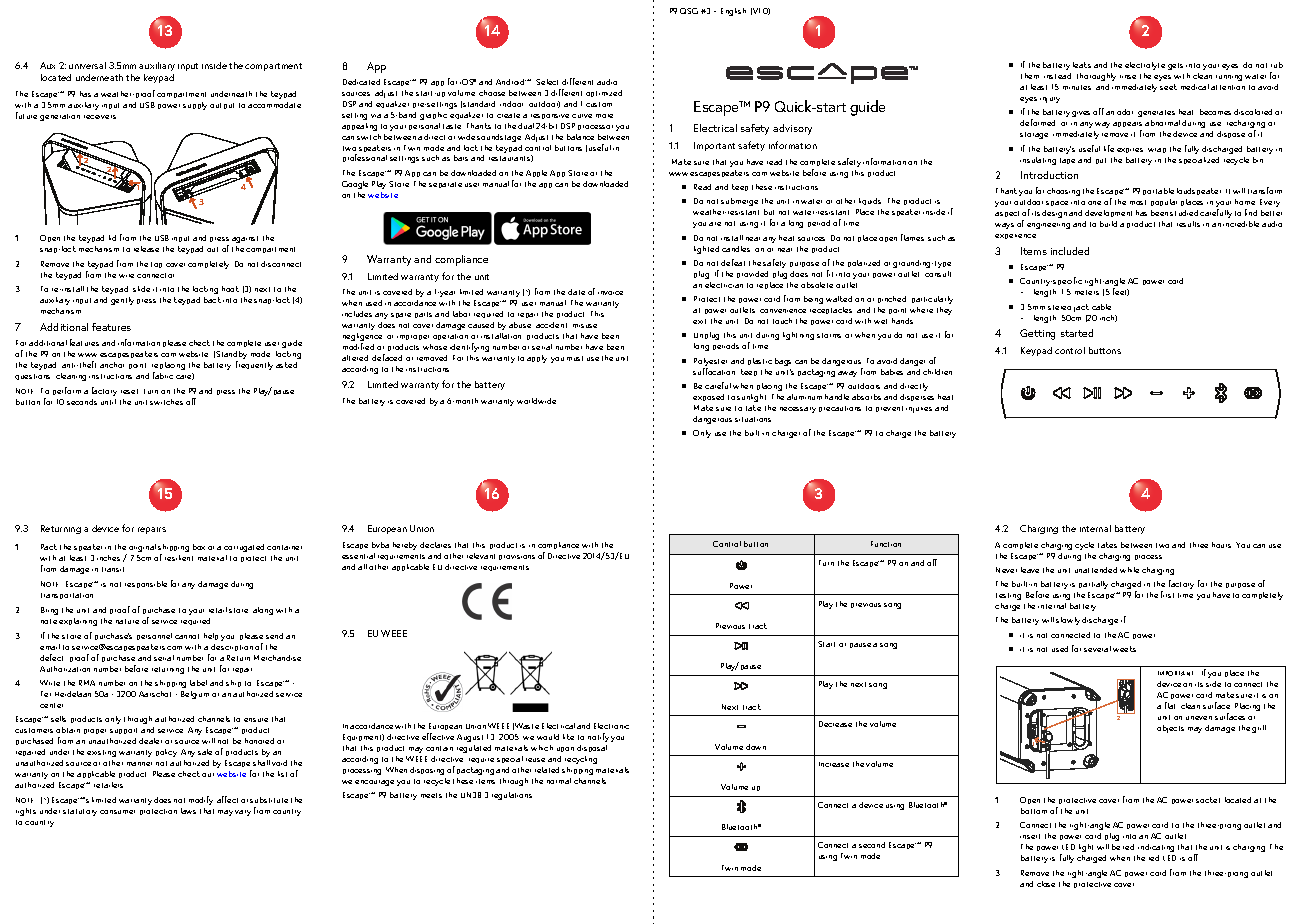  I want to click on Electronic, so click(611, 726).
